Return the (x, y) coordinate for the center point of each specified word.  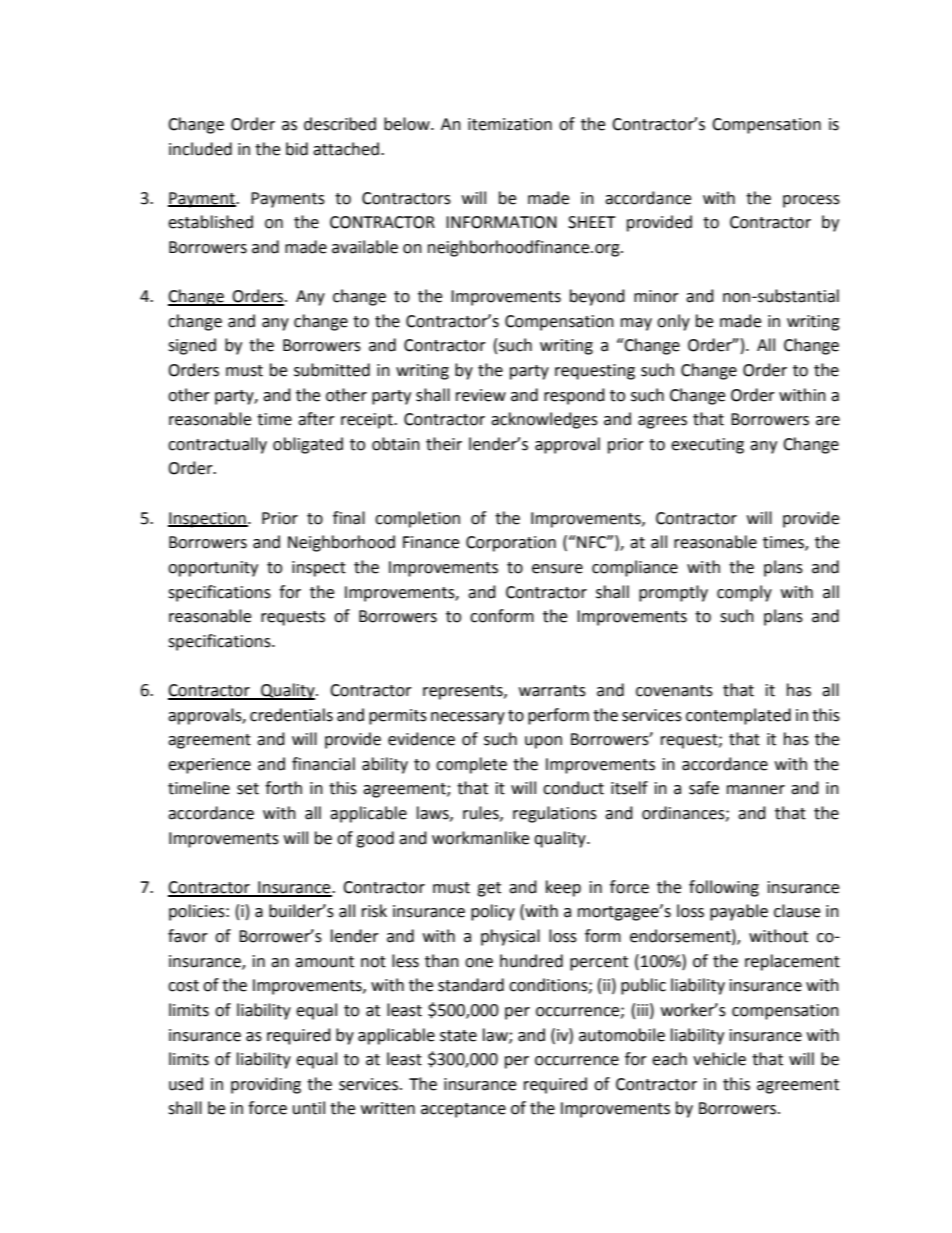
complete (471, 765)
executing (707, 446)
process (811, 201)
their (444, 444)
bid (297, 149)
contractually (217, 445)
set (248, 789)
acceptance (463, 1110)
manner (756, 790)
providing (266, 1085)
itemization (510, 124)
